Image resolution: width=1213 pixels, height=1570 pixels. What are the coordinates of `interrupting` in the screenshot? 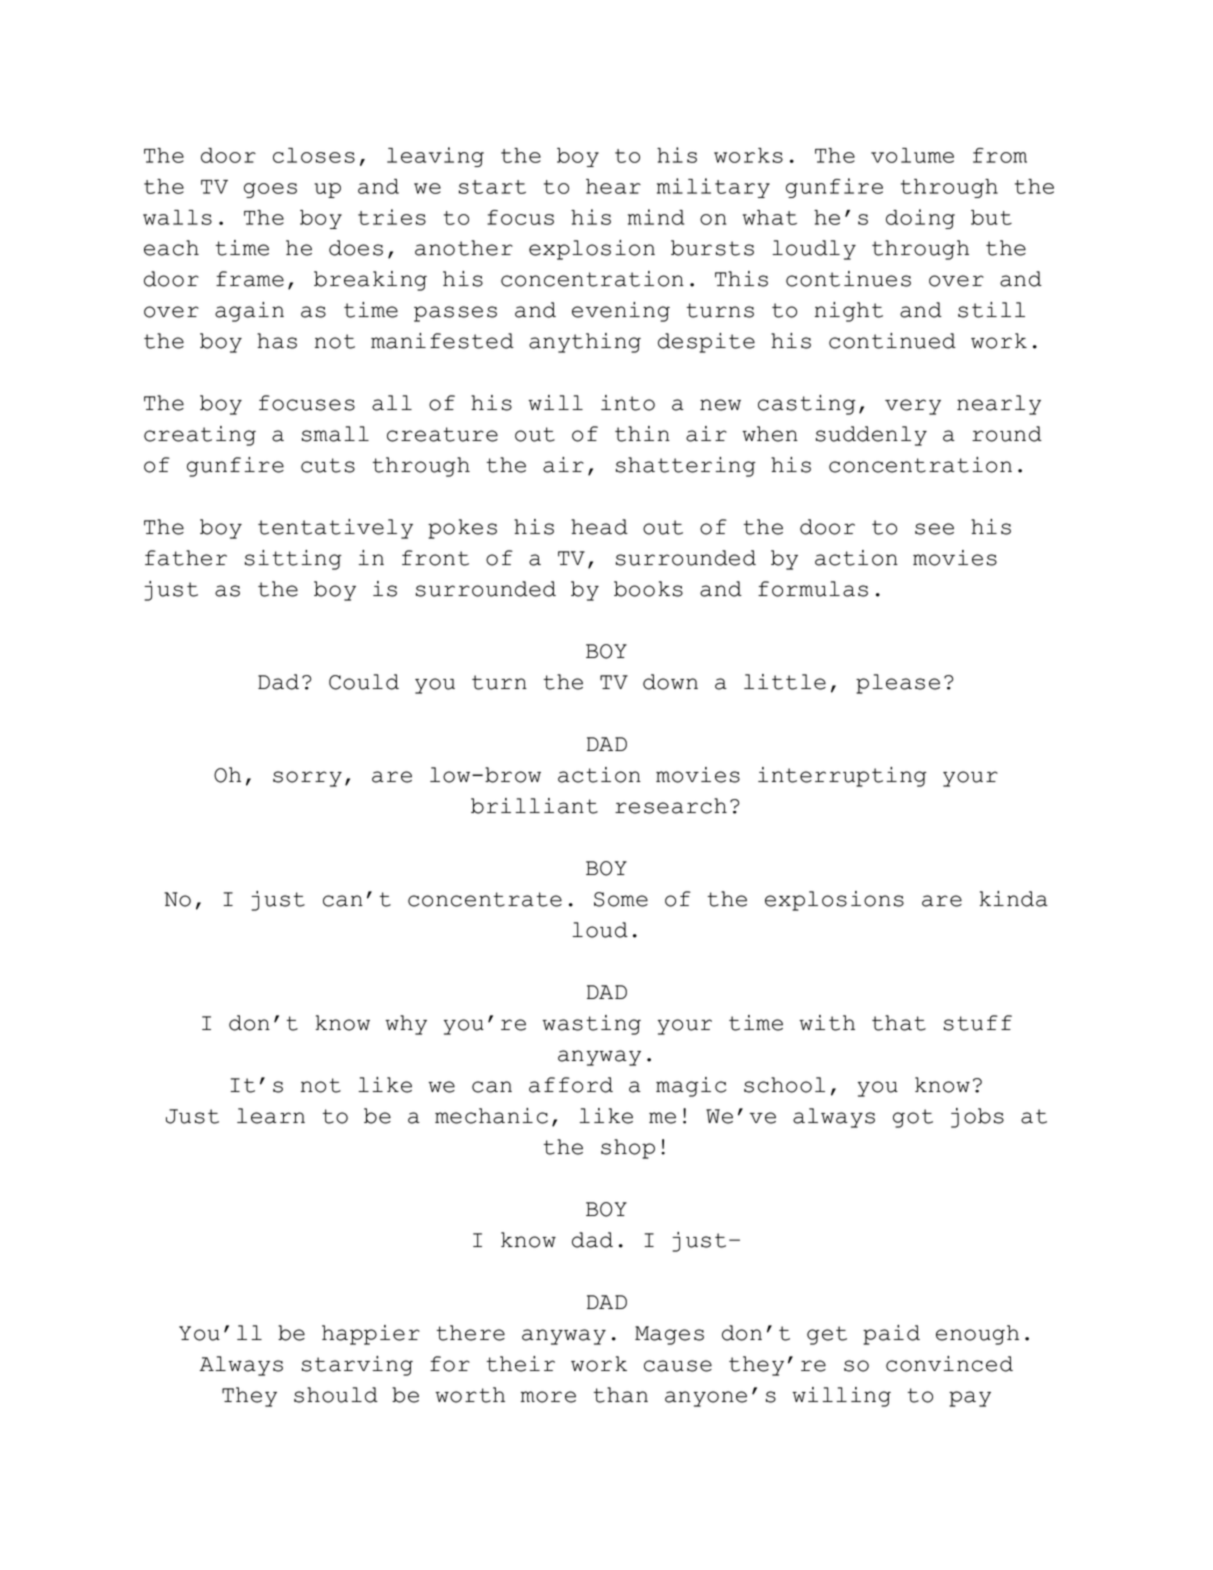 It's located at (842, 777).
